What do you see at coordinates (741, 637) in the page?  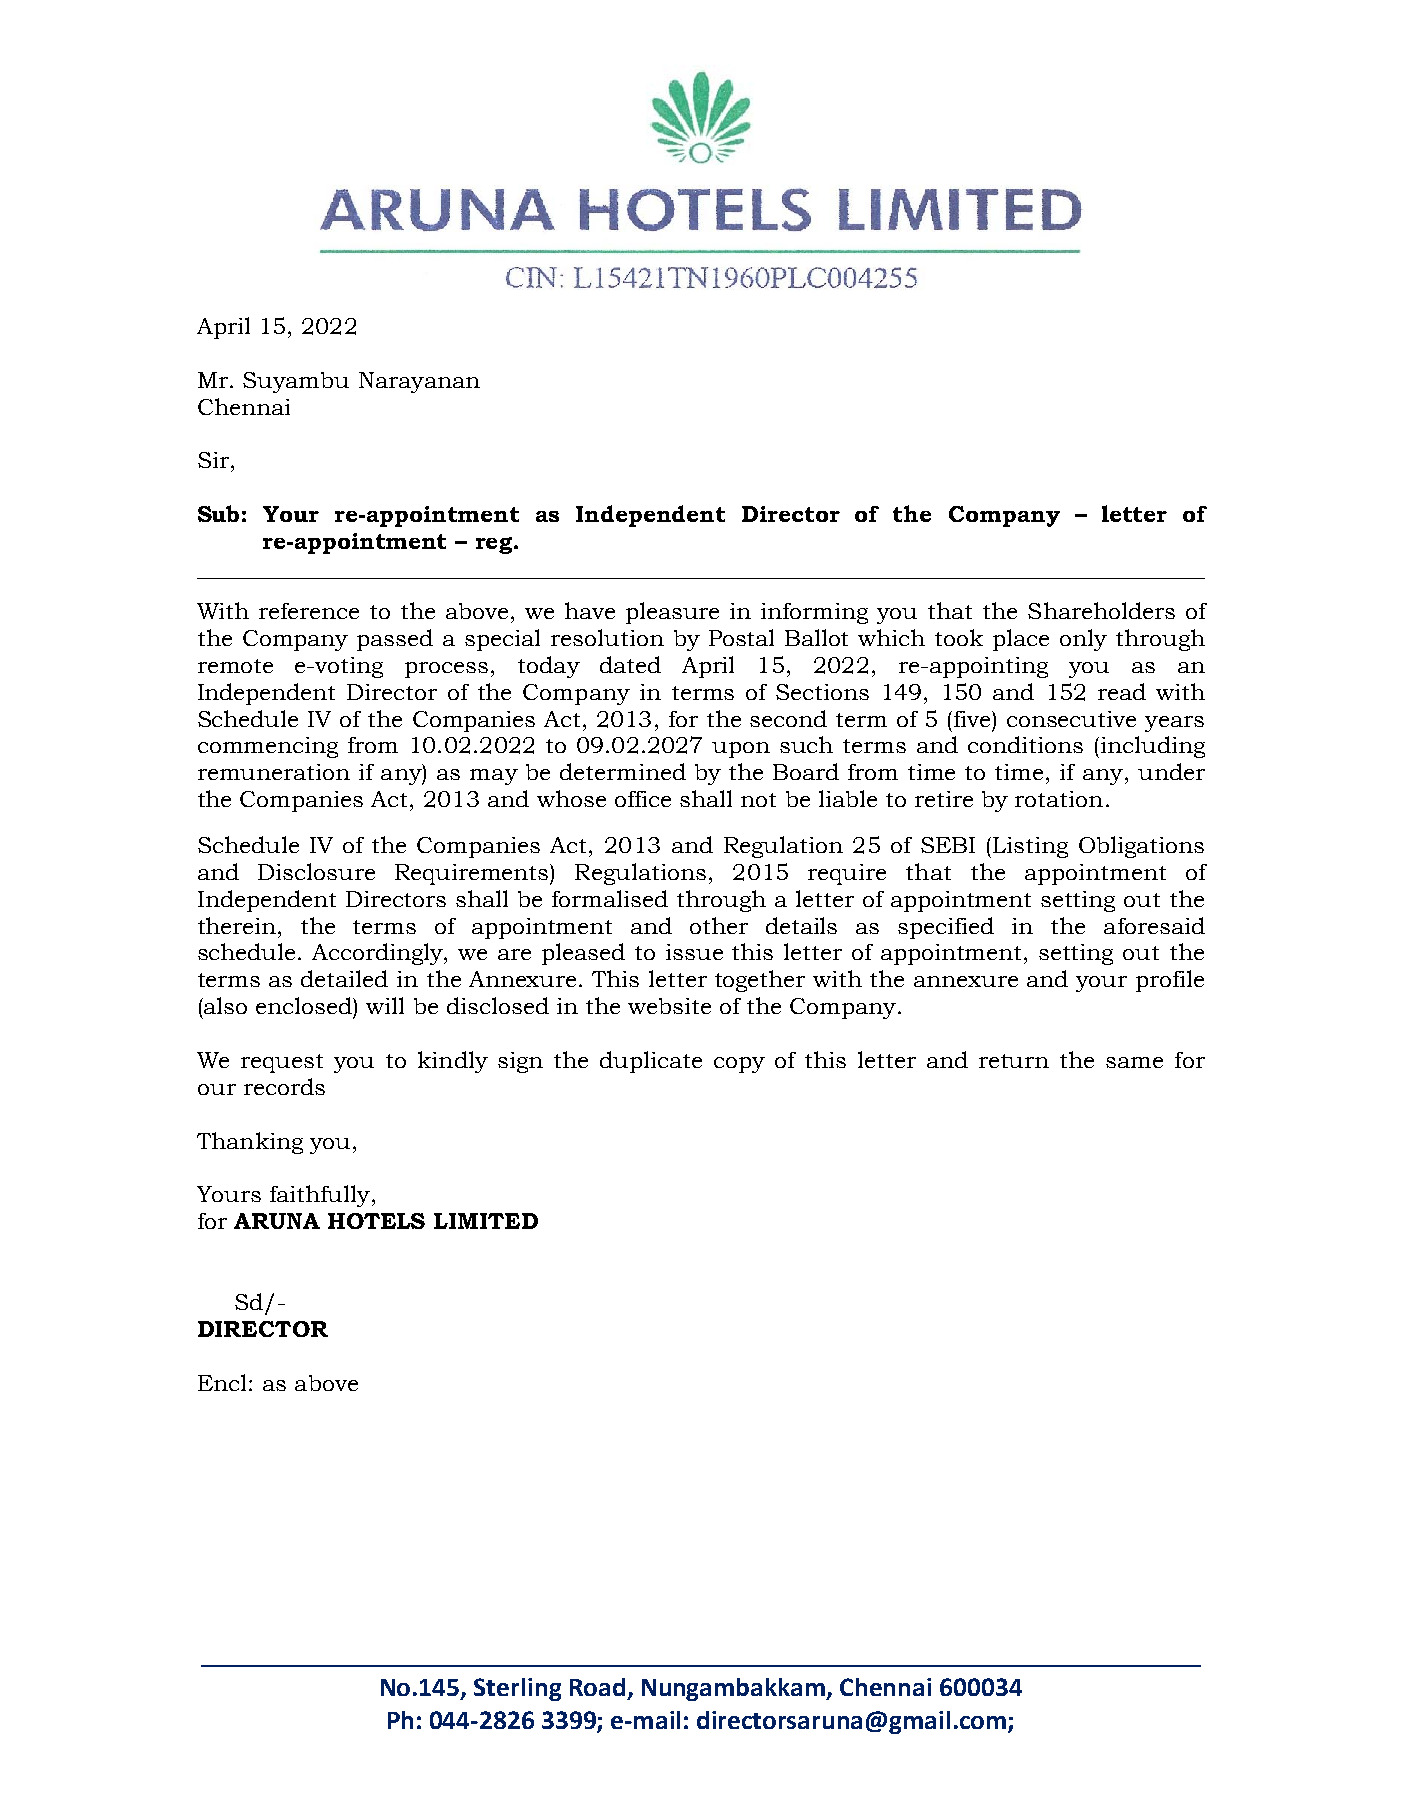 I see `Postal` at bounding box center [741, 637].
